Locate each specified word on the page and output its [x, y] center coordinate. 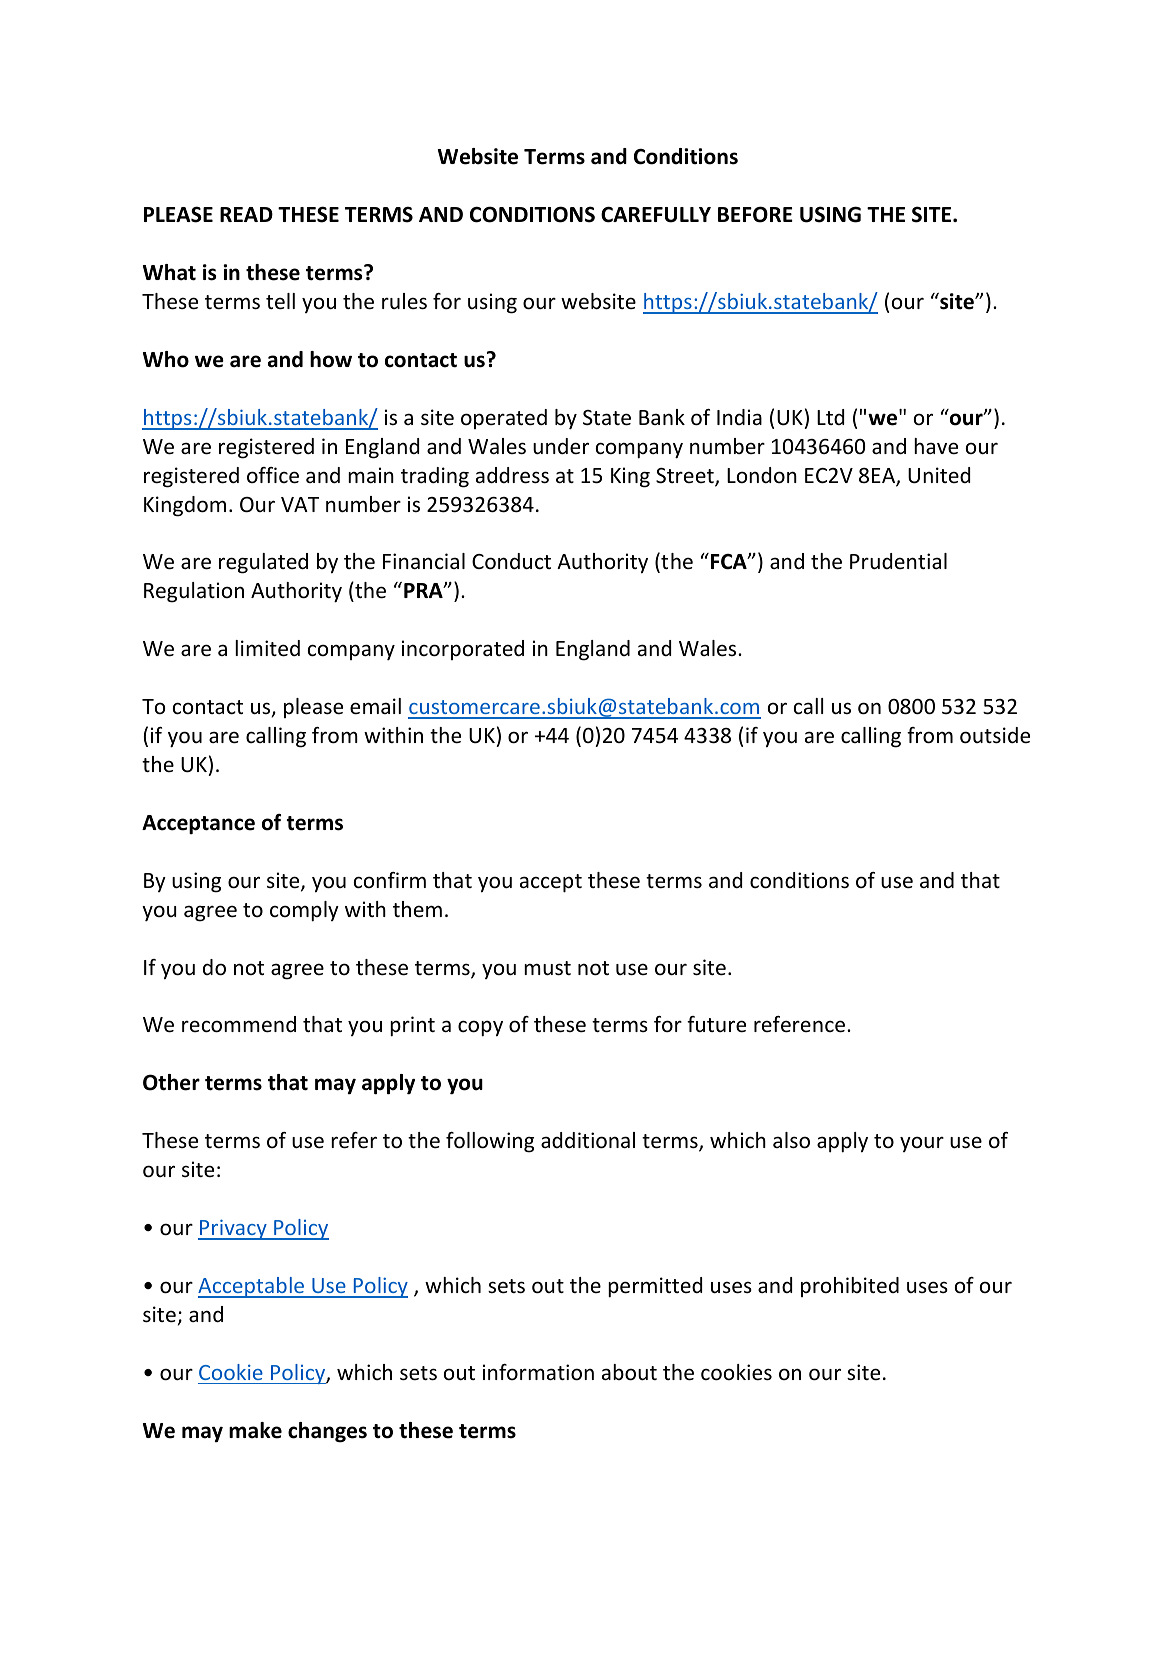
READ [246, 214]
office [273, 475]
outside [995, 735]
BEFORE [755, 214]
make [255, 1430]
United [939, 475]
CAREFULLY [656, 214]
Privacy [233, 1229]
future [716, 1024]
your [922, 1144]
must [547, 968]
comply [304, 911]
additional [588, 1140]
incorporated [463, 650]
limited [267, 648]
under [561, 446]
